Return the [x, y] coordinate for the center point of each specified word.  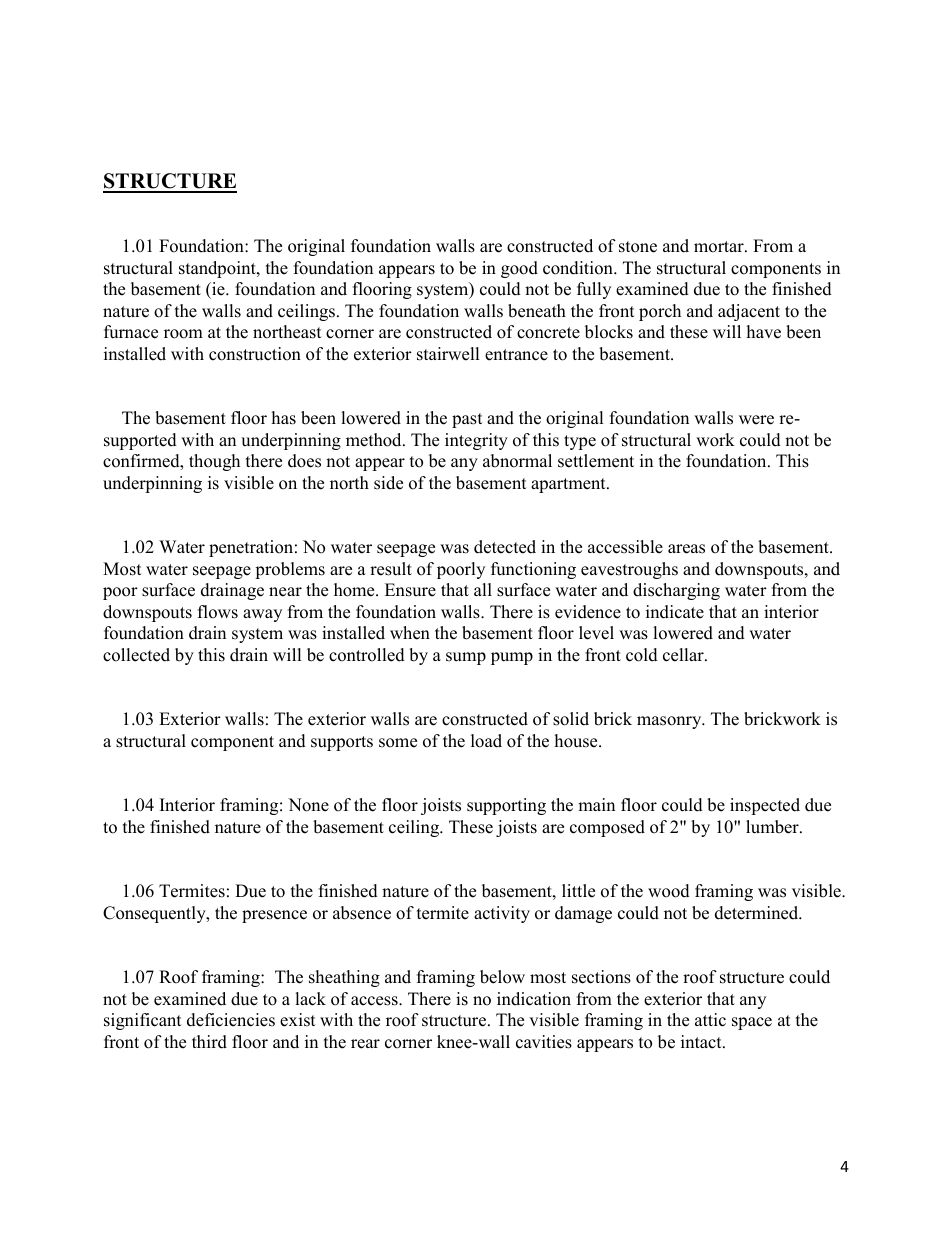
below [502, 977]
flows [218, 612]
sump [466, 658]
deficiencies [231, 1020]
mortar [720, 247]
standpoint [218, 269]
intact [702, 1042]
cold [642, 655]
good [519, 269]
